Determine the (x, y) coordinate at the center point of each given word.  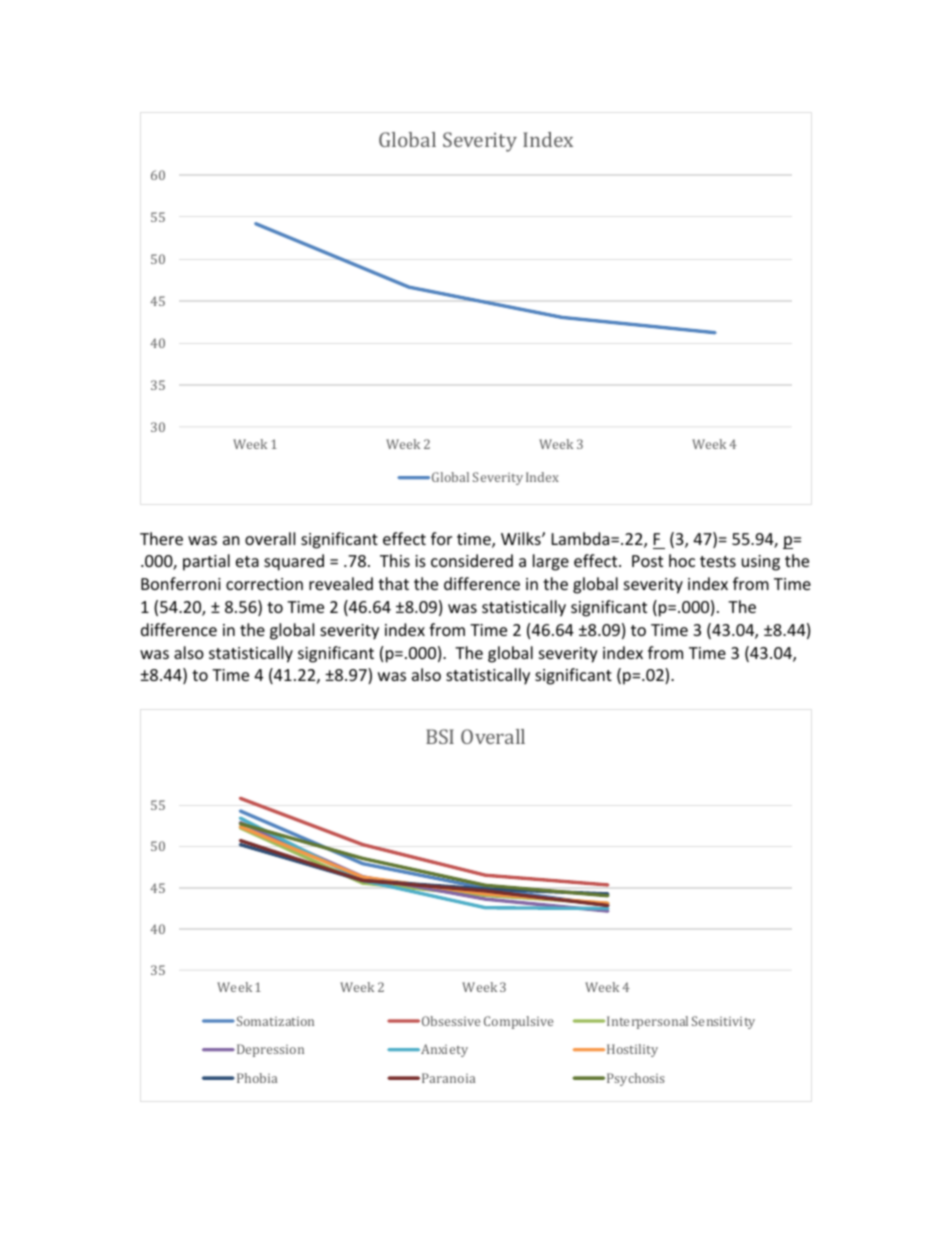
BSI (440, 736)
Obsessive (451, 1021)
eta (247, 561)
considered (472, 560)
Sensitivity (723, 1022)
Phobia (257, 1078)
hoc (682, 560)
